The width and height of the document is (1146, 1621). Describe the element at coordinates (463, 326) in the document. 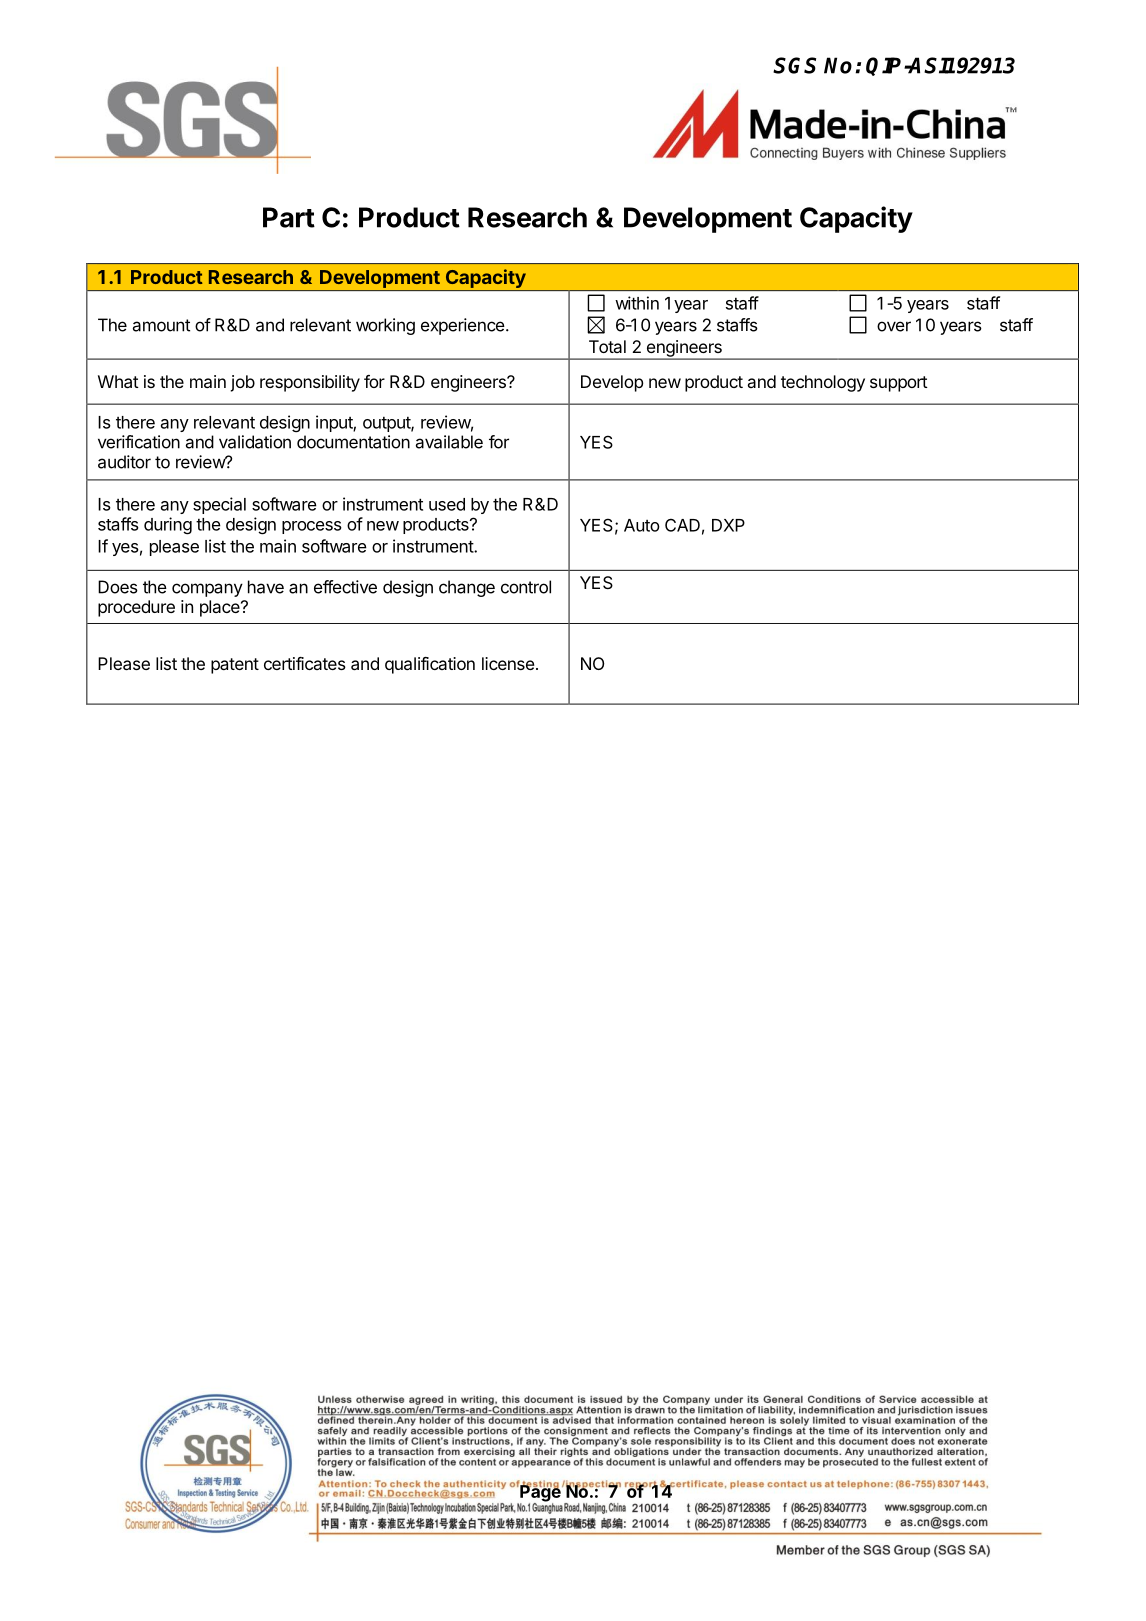

I see `experience` at that location.
